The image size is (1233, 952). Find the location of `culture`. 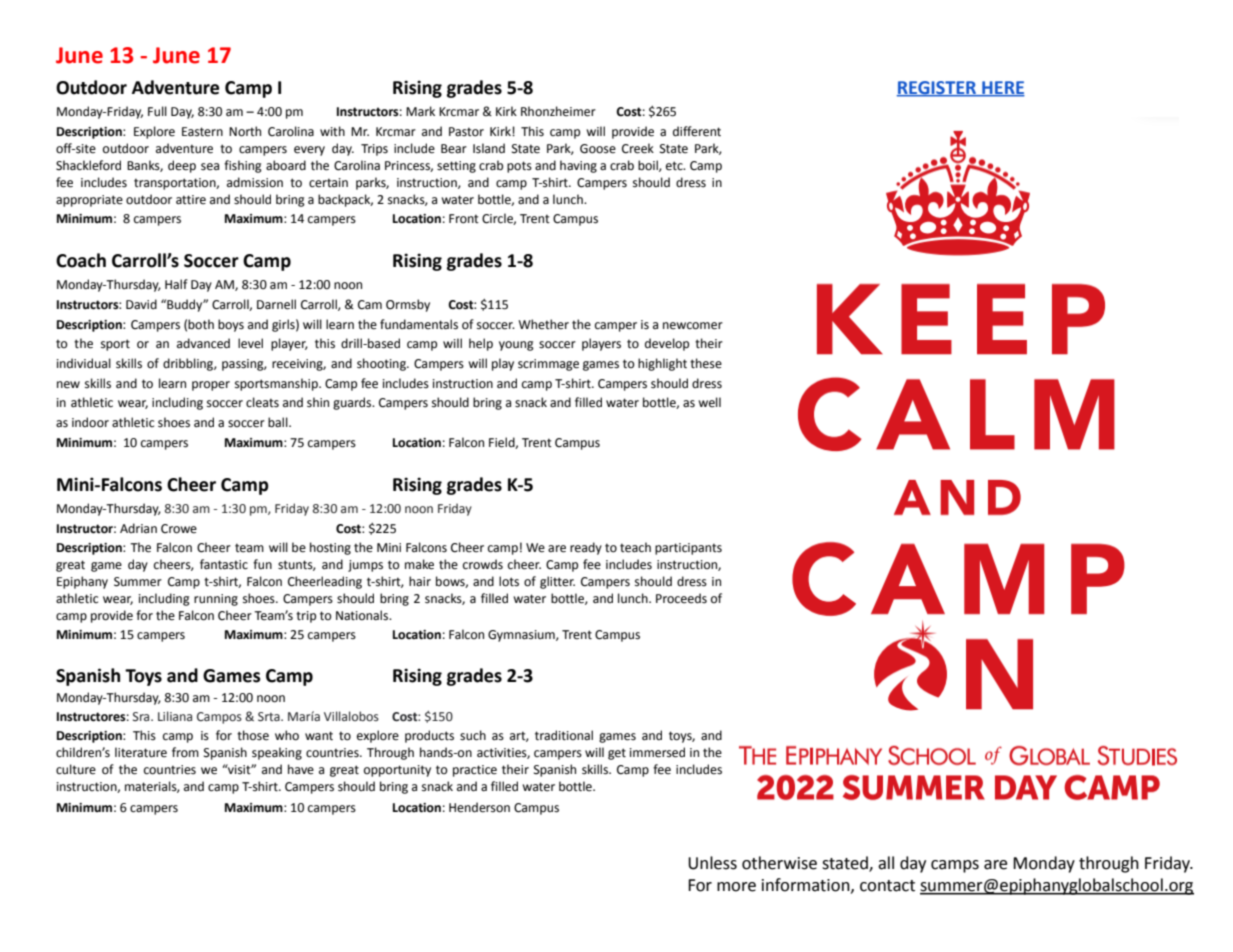

culture is located at coordinates (76, 769).
